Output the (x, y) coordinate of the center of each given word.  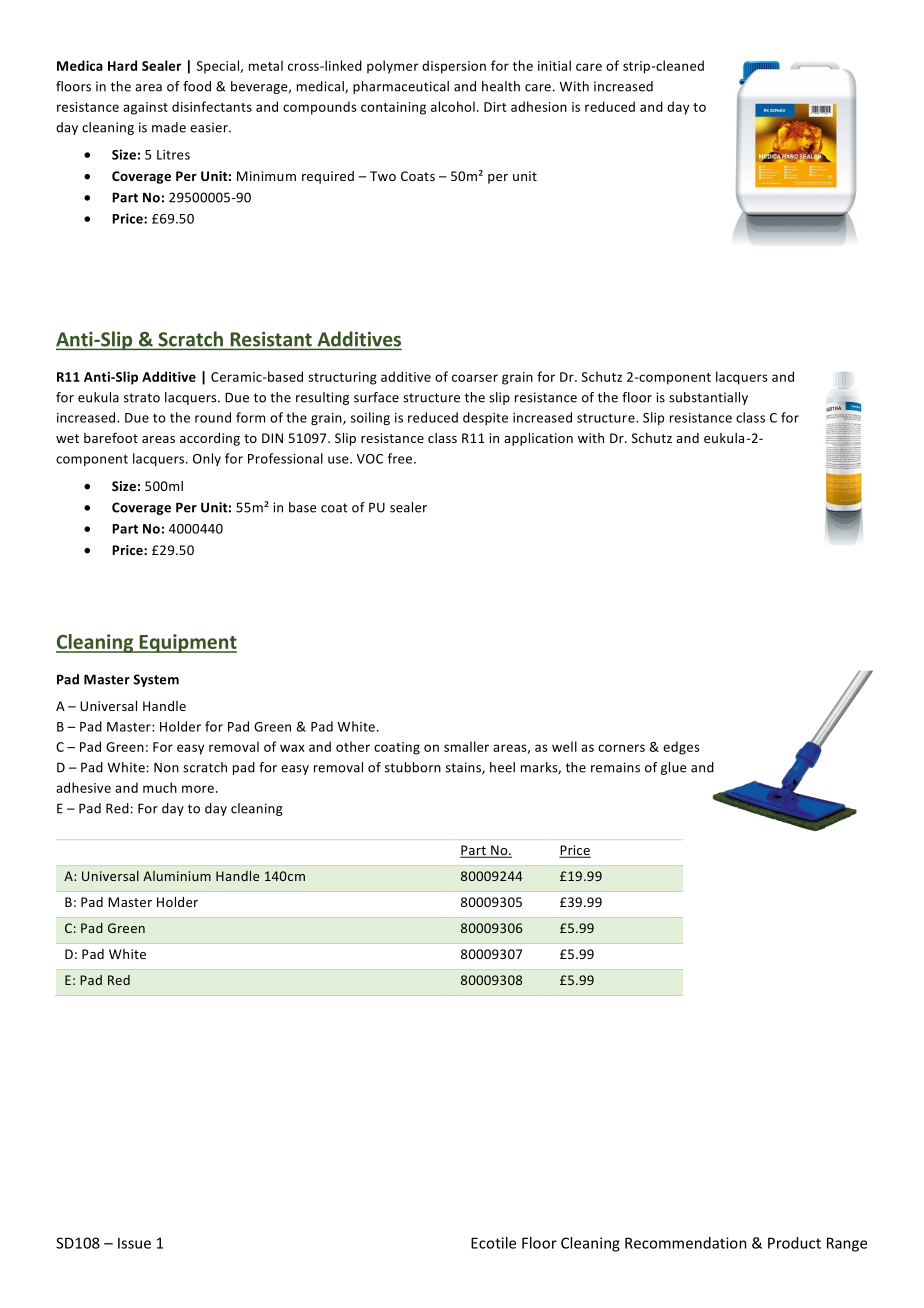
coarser (475, 378)
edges (681, 748)
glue (673, 768)
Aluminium (177, 876)
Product (794, 1243)
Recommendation (686, 1243)
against (145, 108)
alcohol (453, 106)
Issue (134, 1243)
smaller (466, 746)
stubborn (413, 767)
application (538, 439)
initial (554, 65)
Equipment (187, 643)
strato (142, 398)
